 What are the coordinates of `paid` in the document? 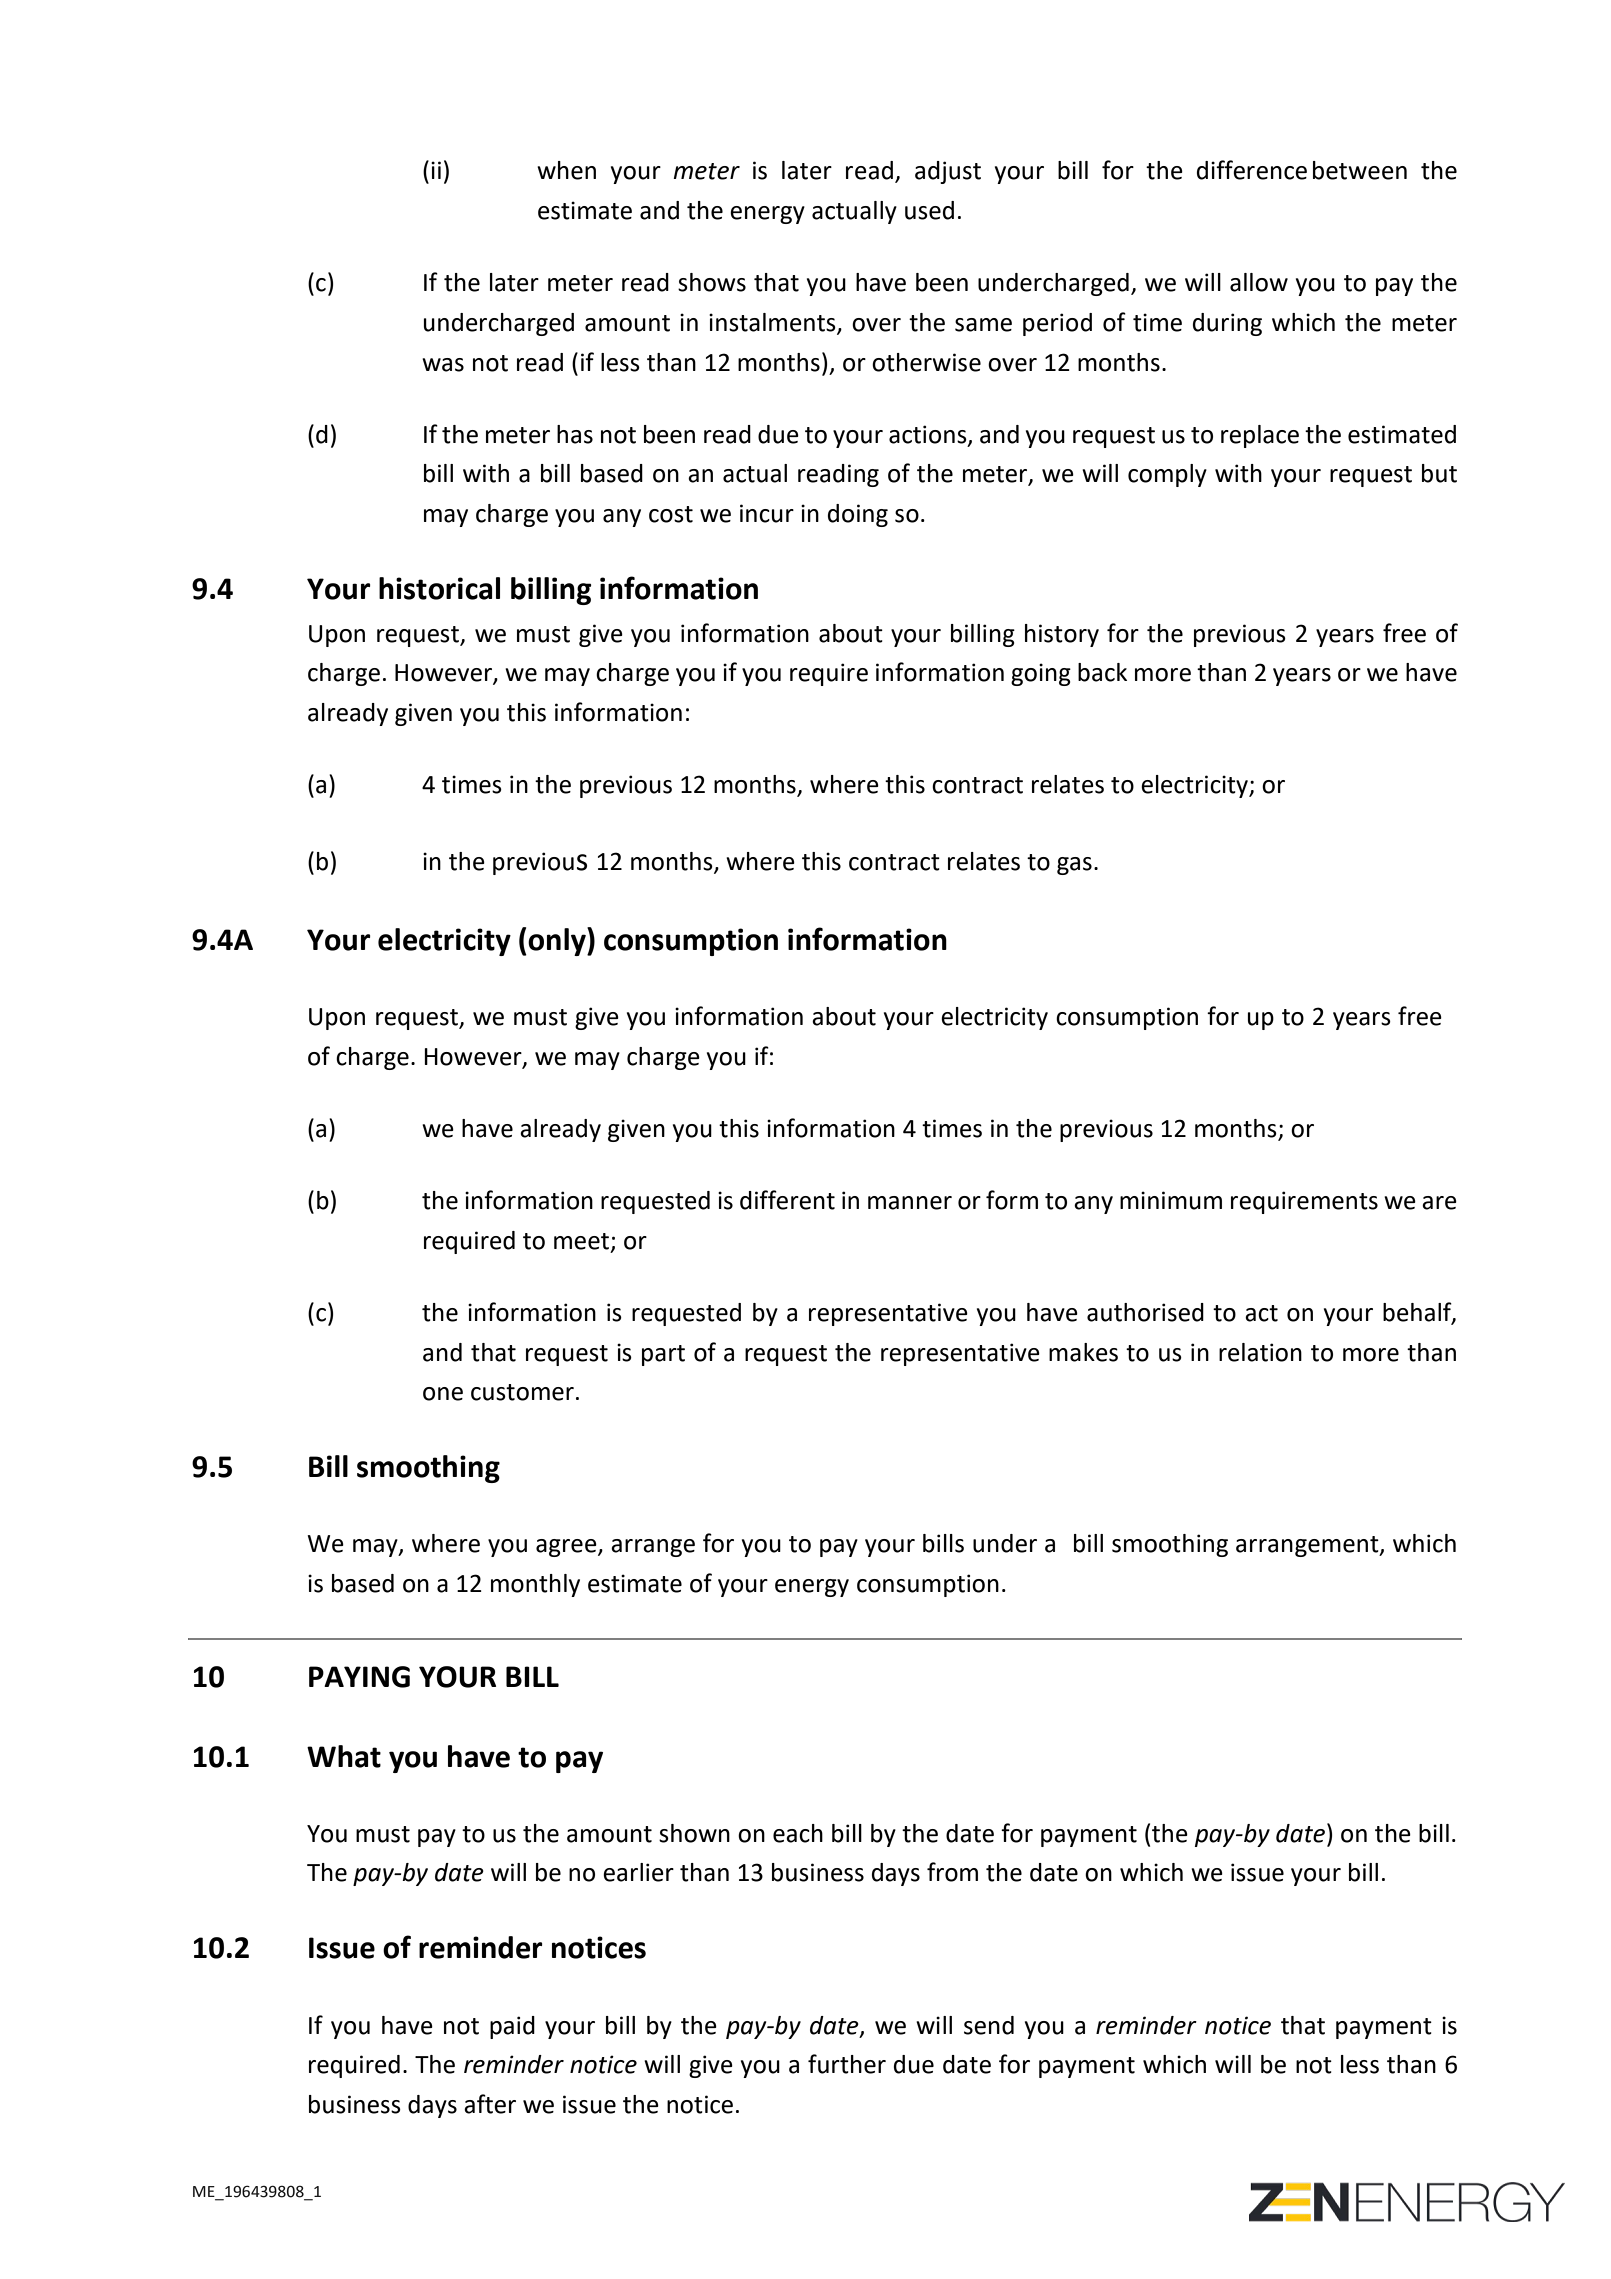 It's located at (512, 2027).
